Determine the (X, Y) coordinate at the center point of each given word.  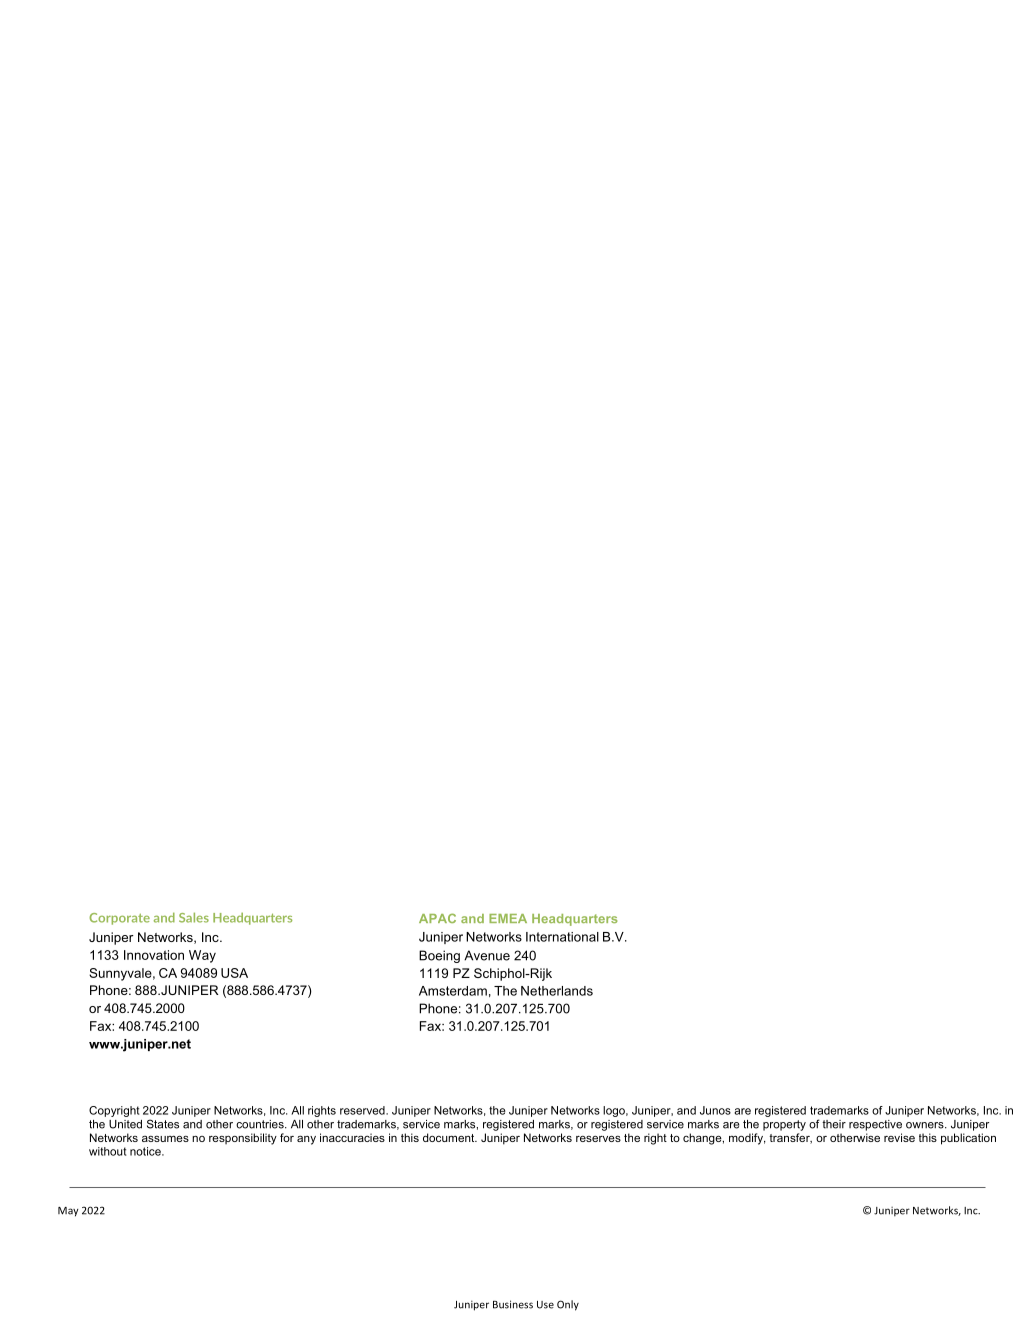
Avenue (487, 955)
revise (899, 1137)
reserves (598, 1139)
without (108, 1151)
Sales (194, 917)
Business (513, 1304)
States (163, 1124)
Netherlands (557, 991)
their (834, 1124)
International (562, 937)
